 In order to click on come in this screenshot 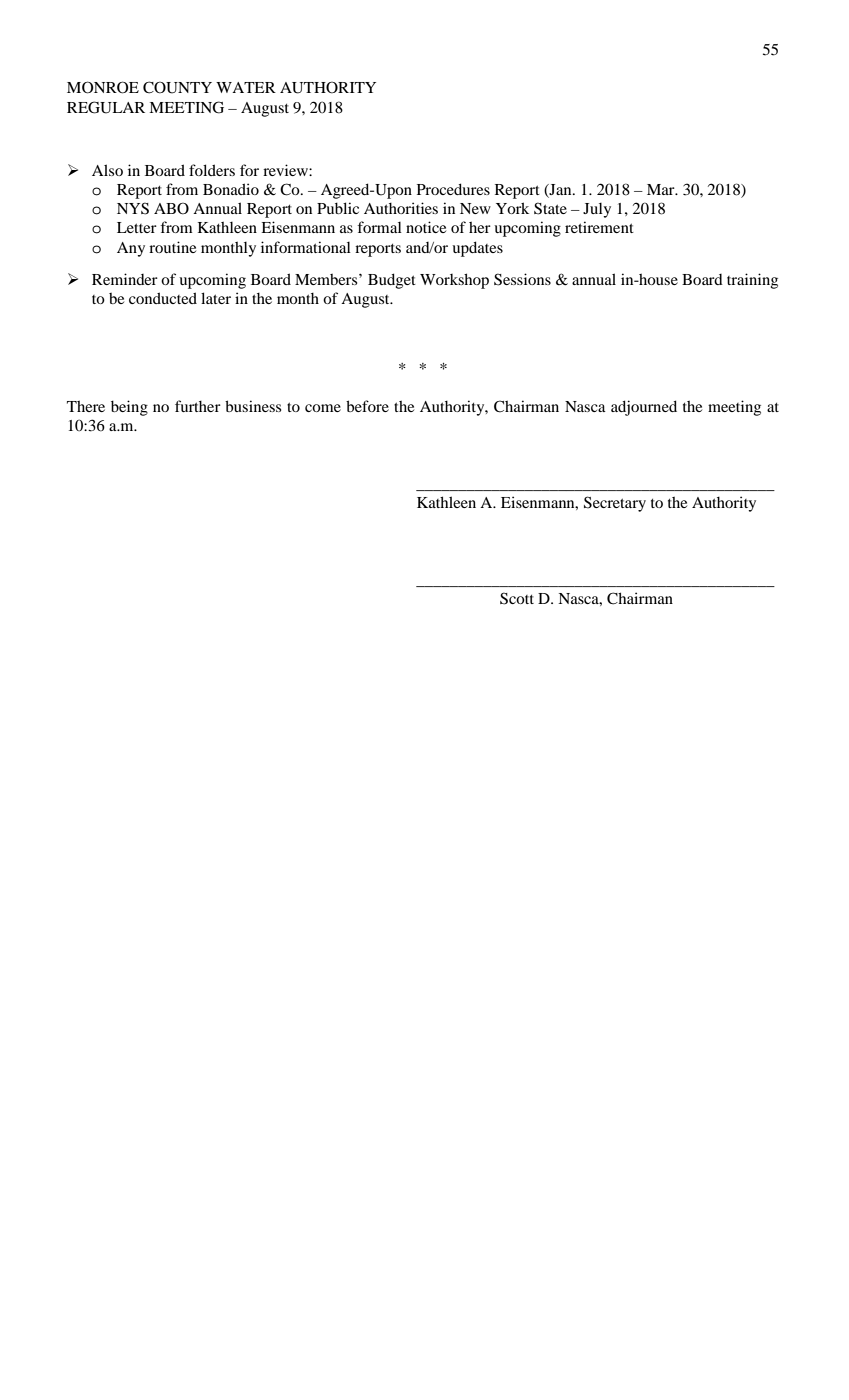, I will do `click(323, 408)`.
